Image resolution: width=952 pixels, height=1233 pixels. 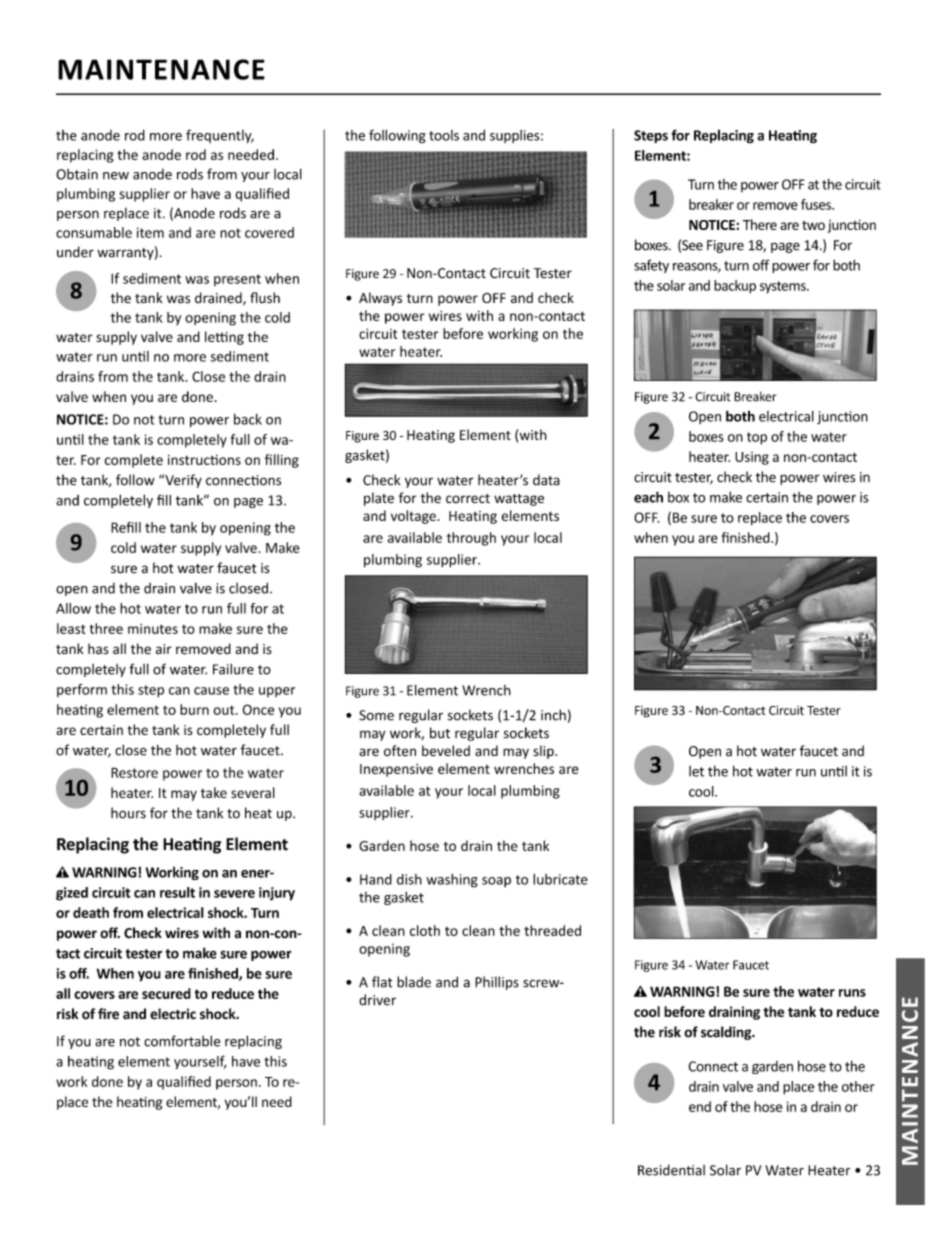 I want to click on beveled, so click(x=446, y=750).
